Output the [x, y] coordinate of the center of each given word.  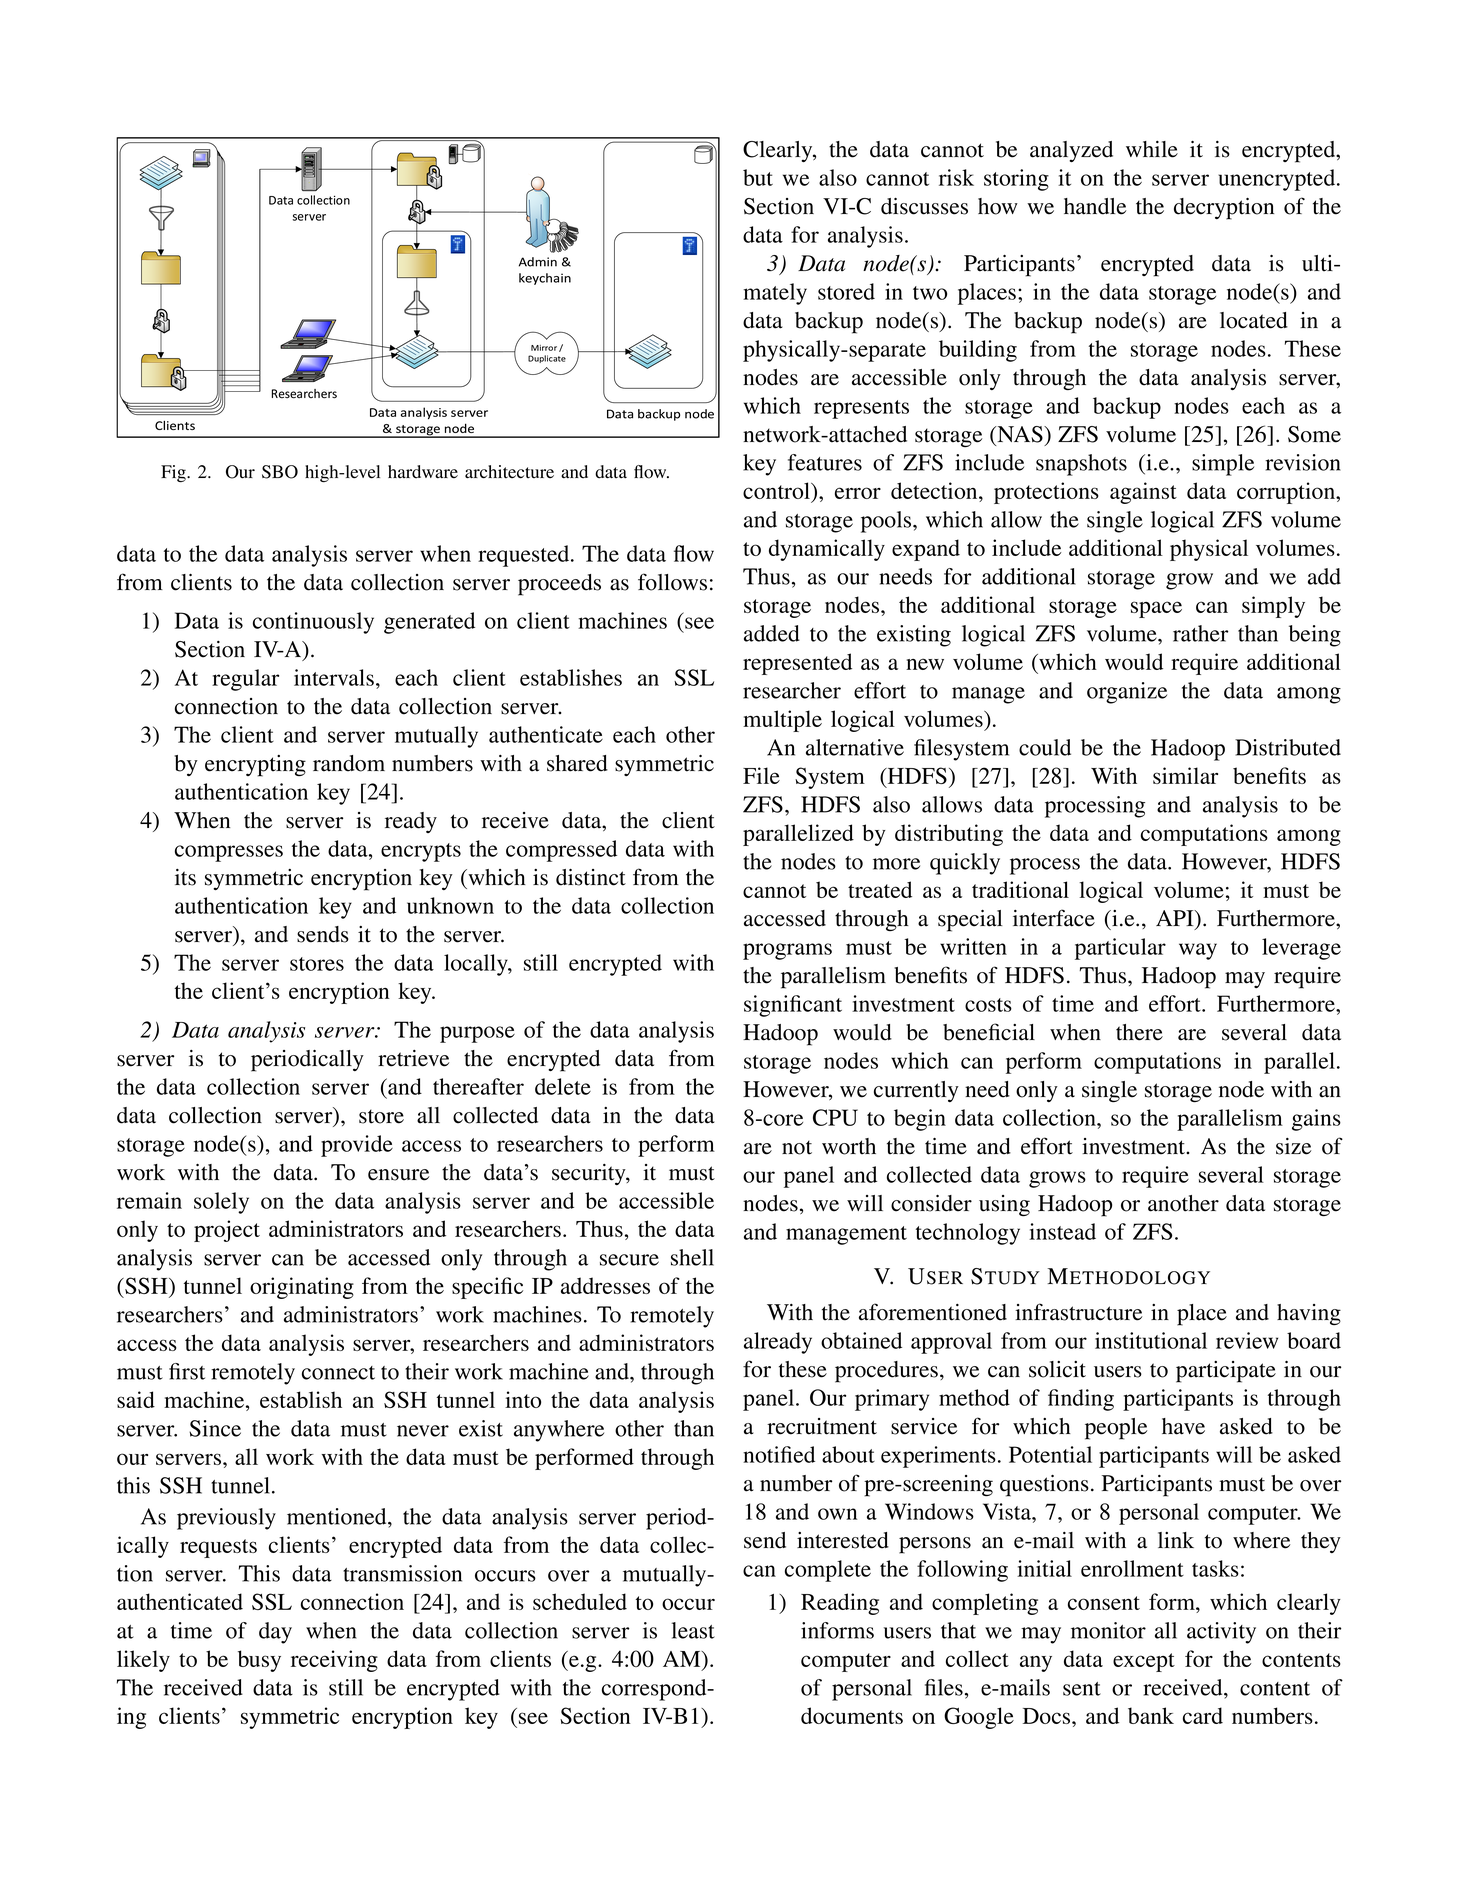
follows [672, 582]
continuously [313, 623]
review [1247, 1340]
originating [302, 1288]
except [1144, 1662]
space [1156, 609]
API [1176, 919]
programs [787, 951]
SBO [280, 472]
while [1152, 149]
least [693, 1630]
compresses [229, 853]
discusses [924, 206]
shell [692, 1257]
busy [259, 1661]
